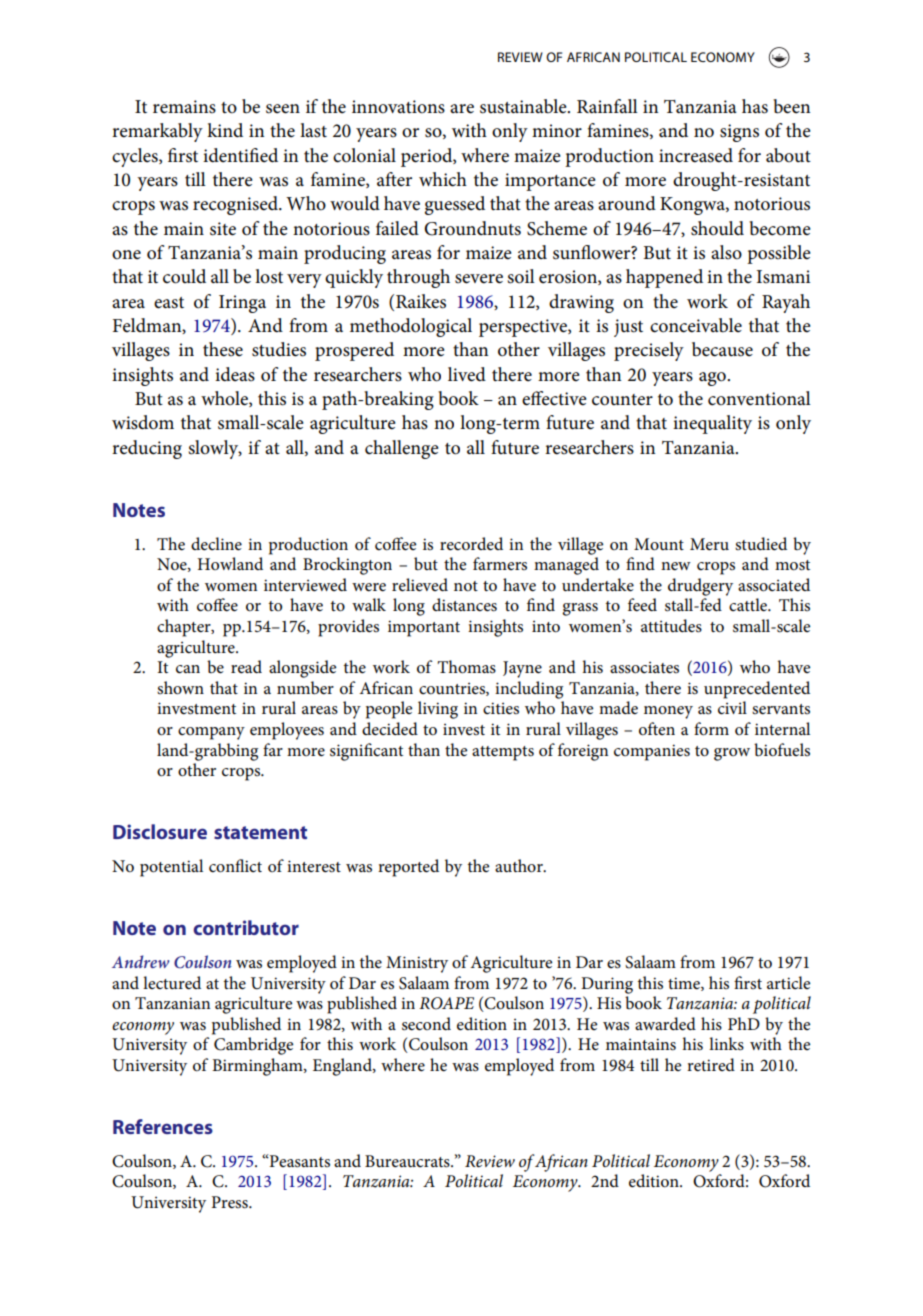 This page has height=1316, width=923. Describe the element at coordinates (443, 179) in the page. I see `which` at that location.
